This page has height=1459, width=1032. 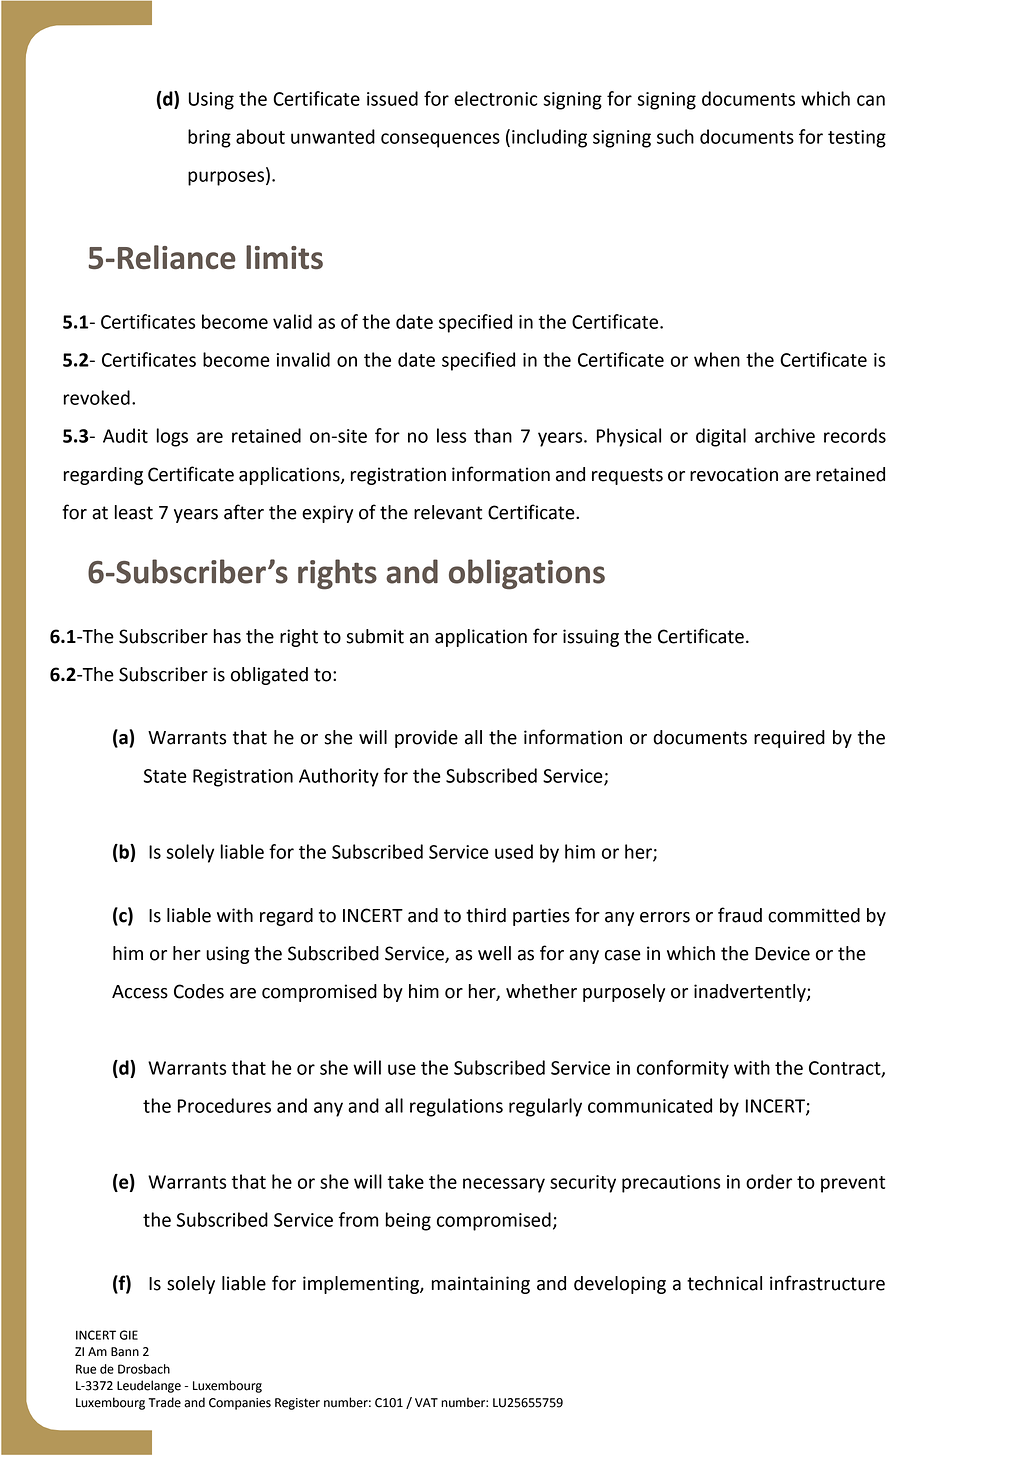 What do you see at coordinates (789, 739) in the page?
I see `required` at bounding box center [789, 739].
